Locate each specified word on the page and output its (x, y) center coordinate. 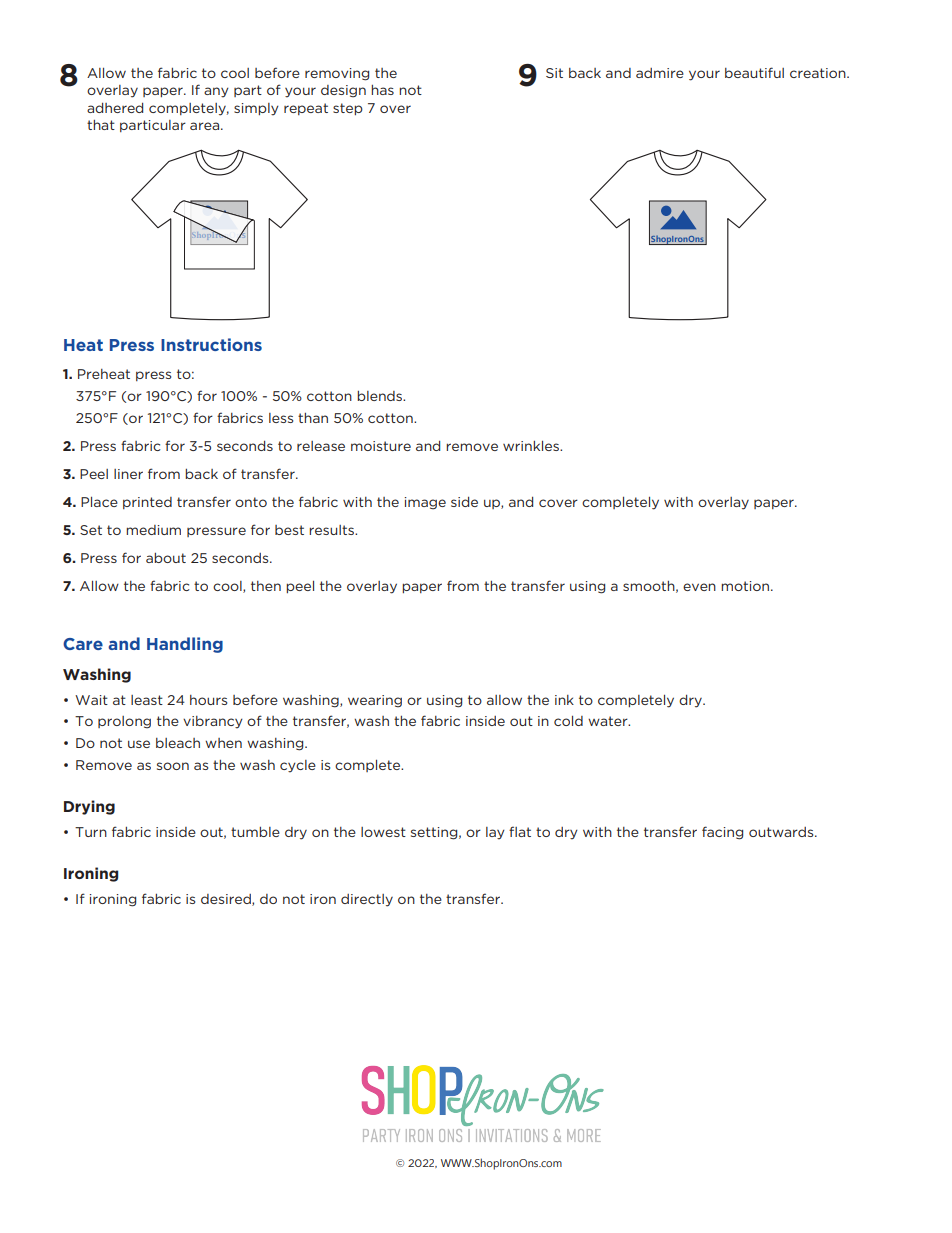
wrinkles (532, 446)
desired (227, 900)
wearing (375, 701)
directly (367, 900)
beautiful (754, 72)
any (216, 92)
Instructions (211, 344)
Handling (185, 645)
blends (381, 396)
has (382, 90)
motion (746, 586)
